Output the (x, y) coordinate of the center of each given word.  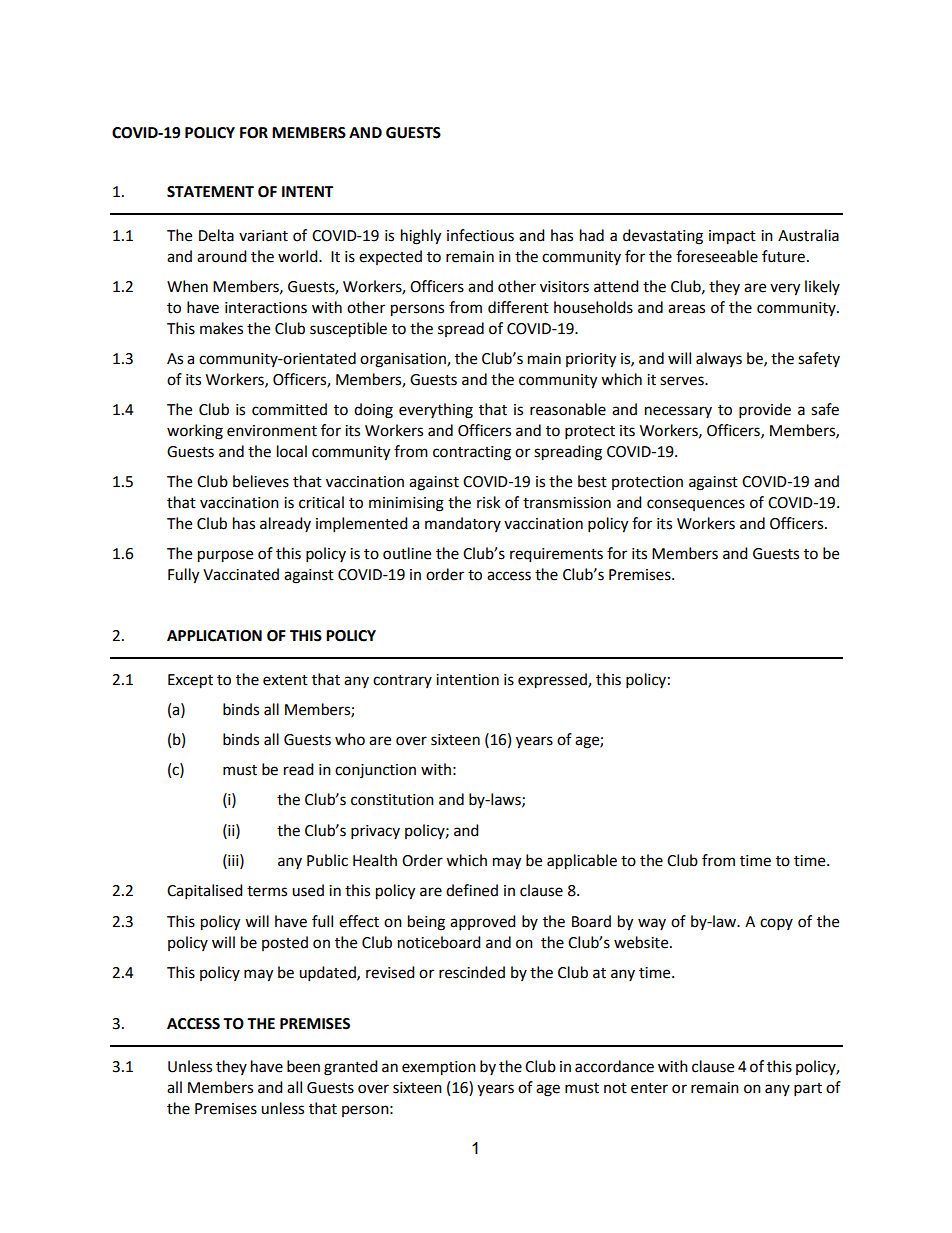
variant (263, 236)
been (303, 1066)
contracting (472, 453)
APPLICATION (214, 636)
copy (776, 924)
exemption (439, 1068)
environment (272, 431)
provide (765, 411)
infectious (480, 235)
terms (267, 891)
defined (472, 890)
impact (732, 237)
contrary (402, 681)
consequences (696, 505)
